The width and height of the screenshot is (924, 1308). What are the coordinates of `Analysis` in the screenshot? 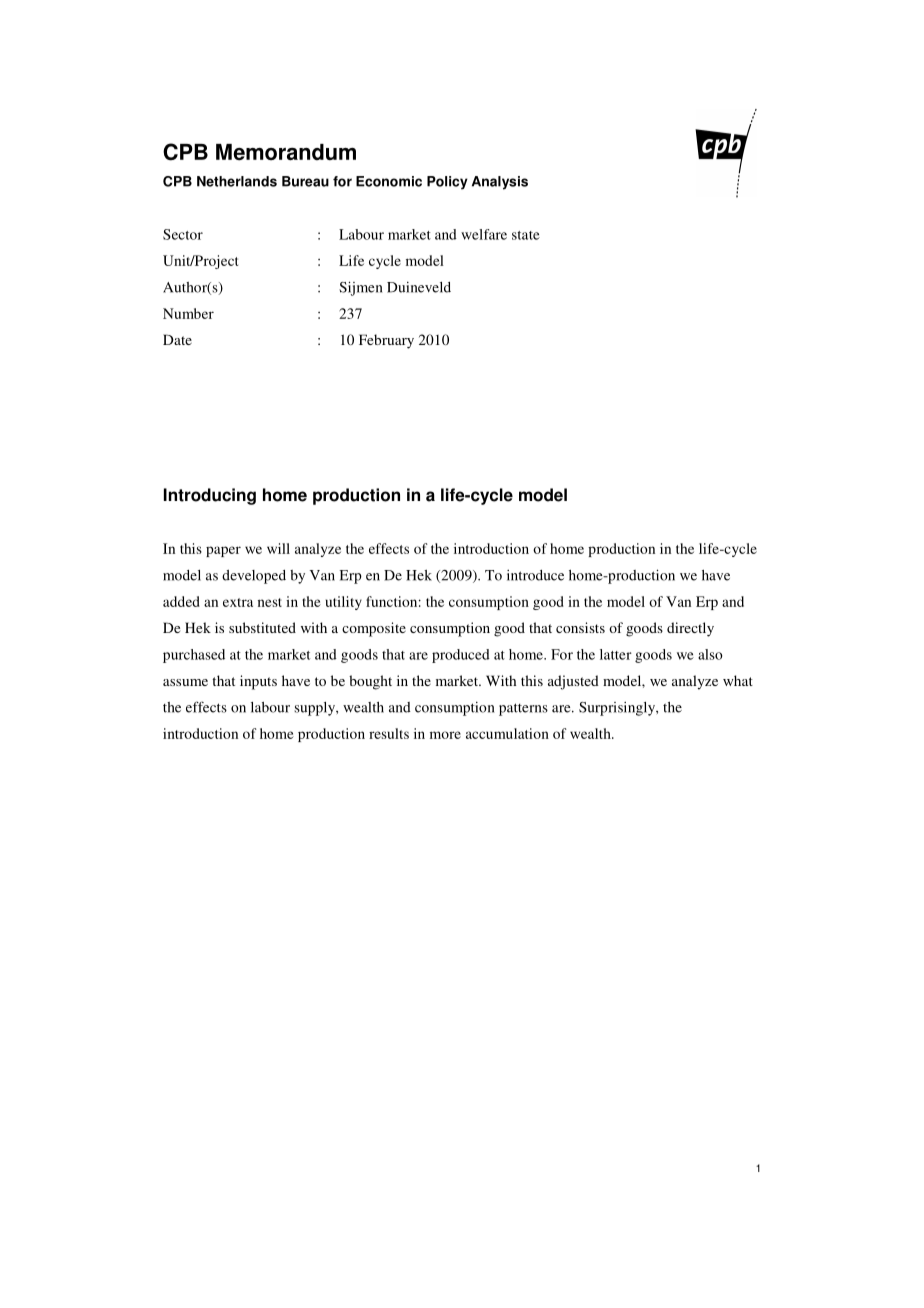 It's located at (500, 183).
